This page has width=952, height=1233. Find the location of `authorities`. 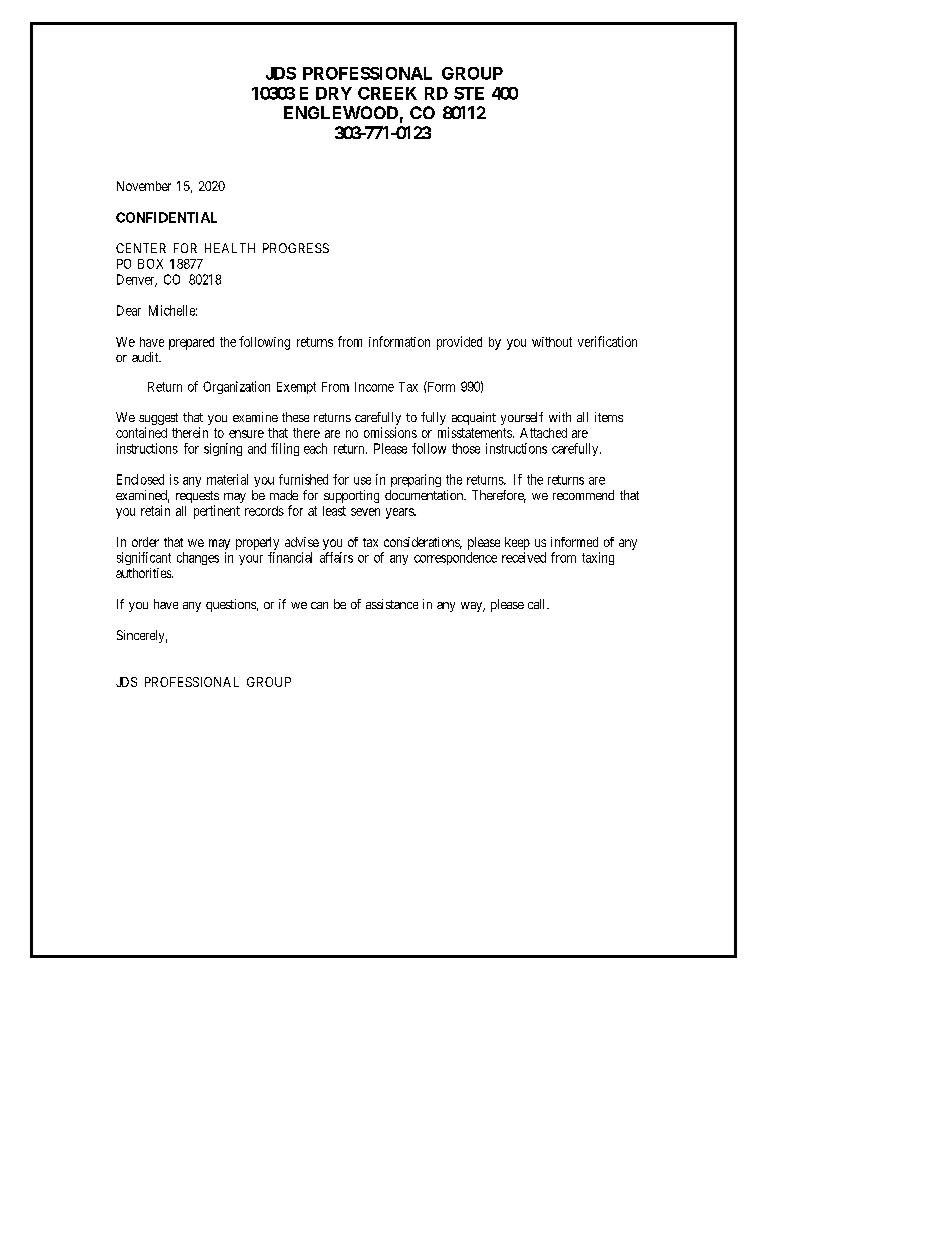

authorities is located at coordinates (144, 573).
